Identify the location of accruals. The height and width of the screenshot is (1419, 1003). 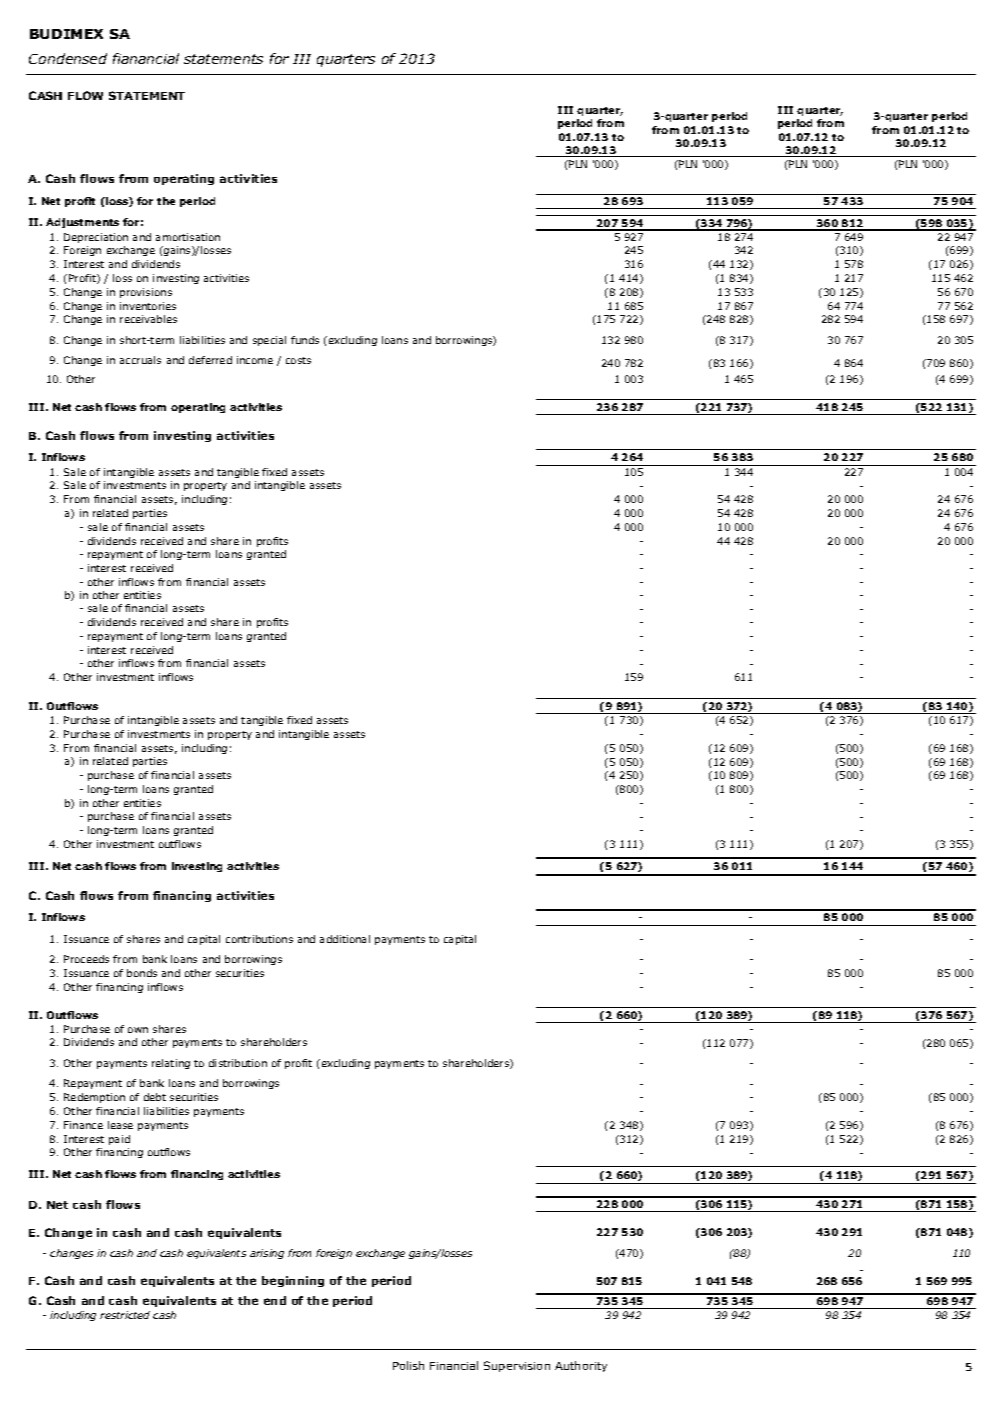
(140, 360).
